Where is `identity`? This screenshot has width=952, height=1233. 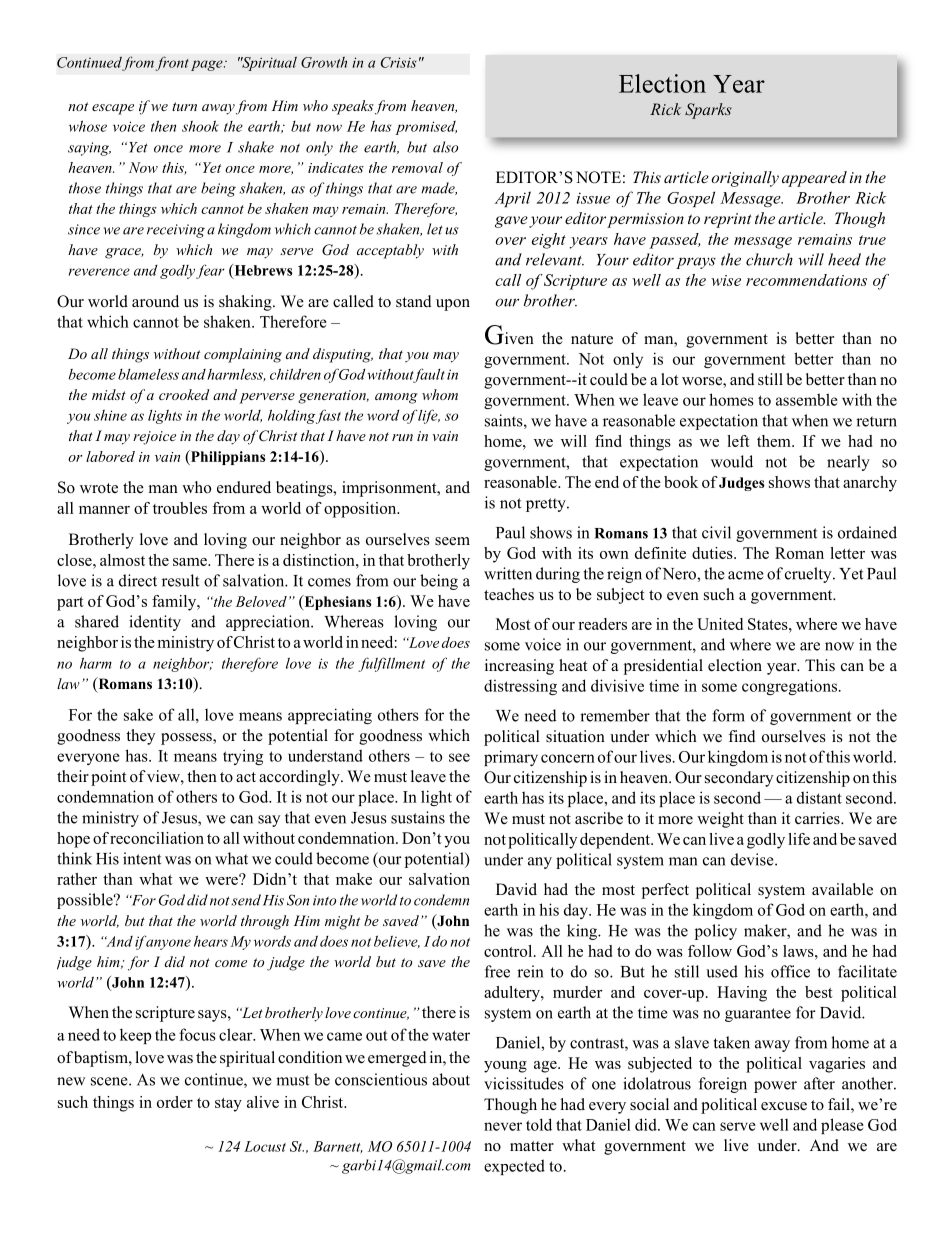
identity is located at coordinates (155, 623).
